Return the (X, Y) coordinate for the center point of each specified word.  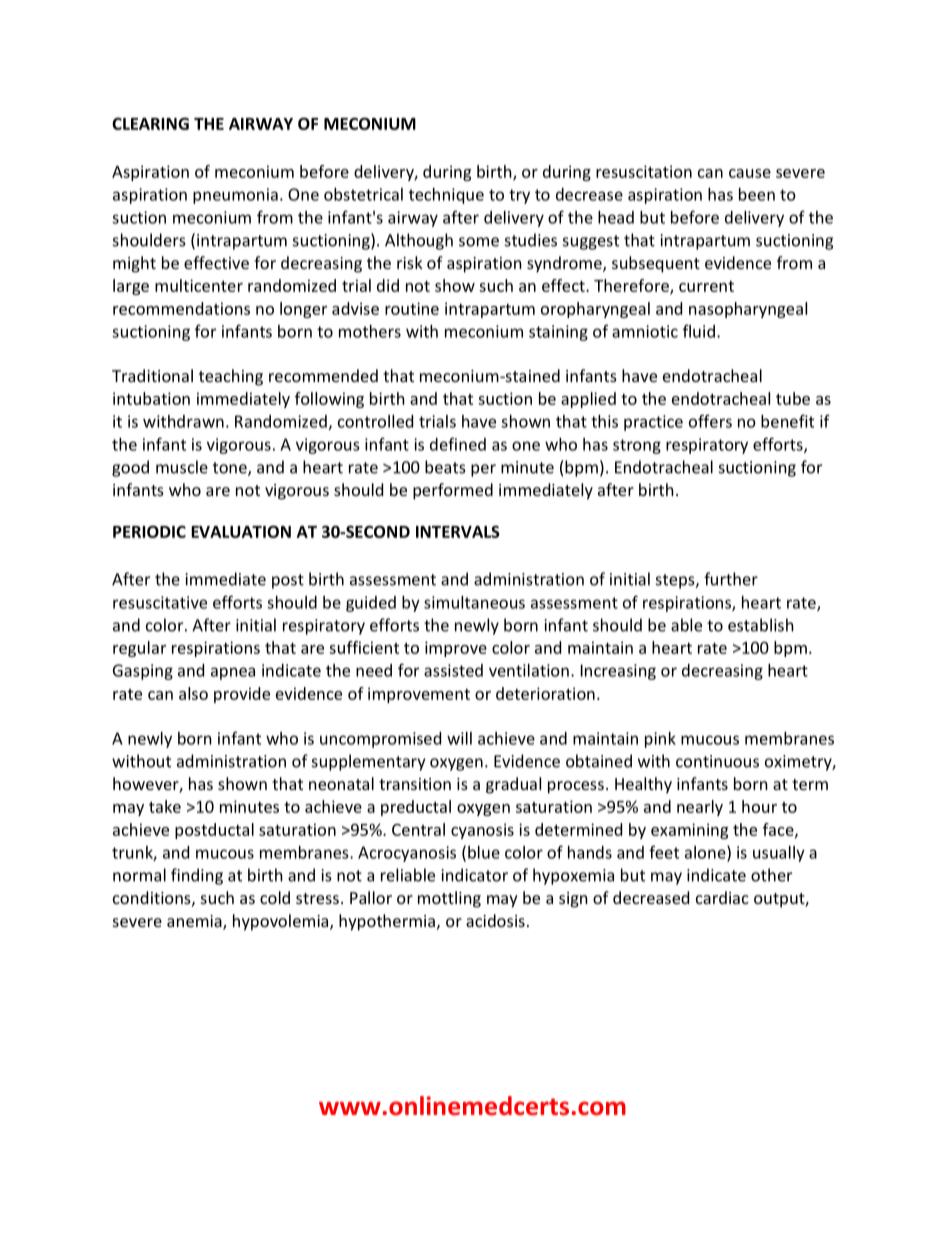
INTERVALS (458, 531)
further (731, 579)
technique (446, 196)
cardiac (722, 897)
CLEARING (150, 123)
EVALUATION (241, 531)
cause (750, 173)
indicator (475, 875)
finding (197, 876)
